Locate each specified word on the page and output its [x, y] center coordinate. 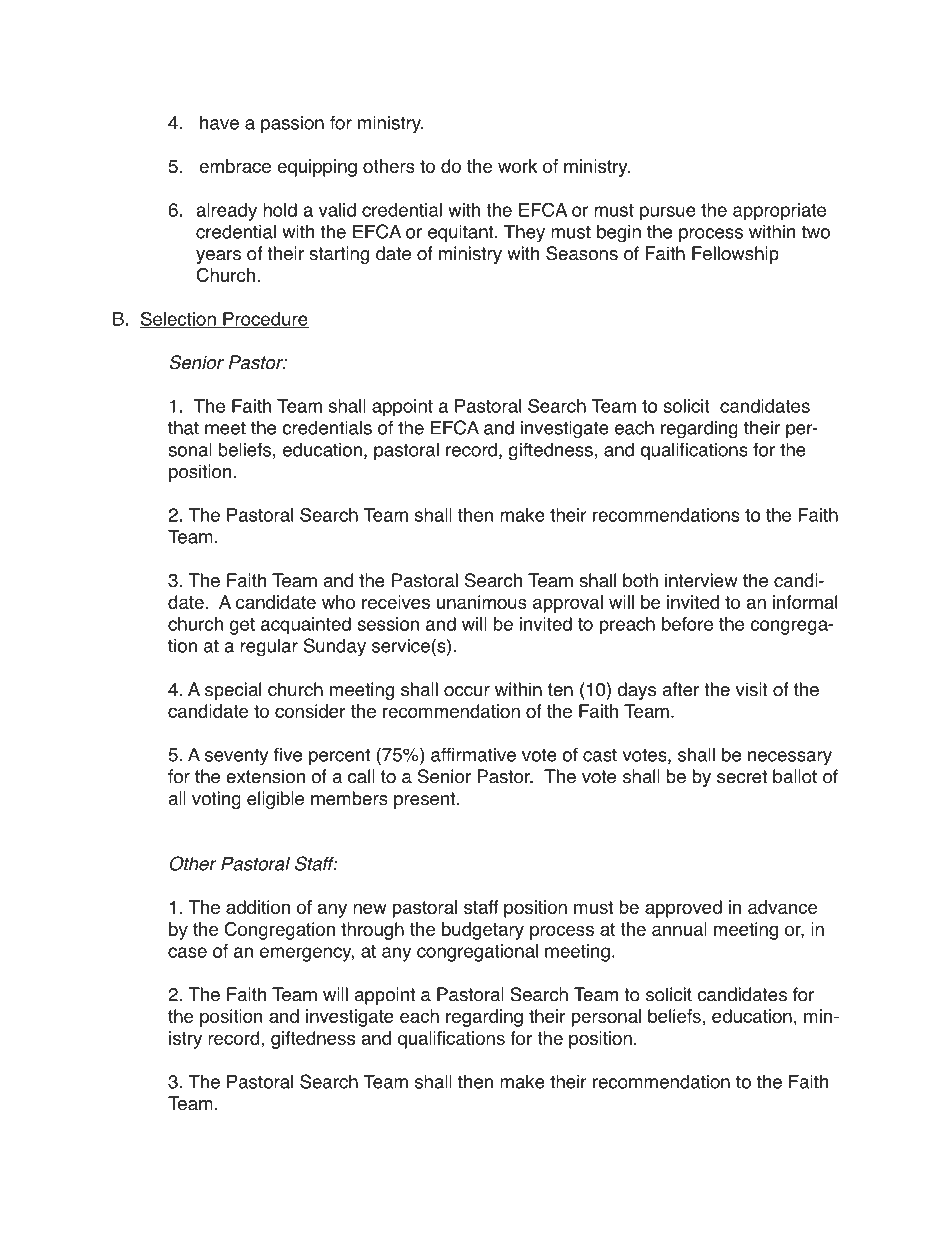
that [183, 427]
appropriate [779, 212]
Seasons [582, 253]
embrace [235, 166]
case [187, 952]
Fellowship [735, 255]
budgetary [483, 931]
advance [782, 907]
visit [751, 689]
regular [269, 648]
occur [467, 691]
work [517, 166]
